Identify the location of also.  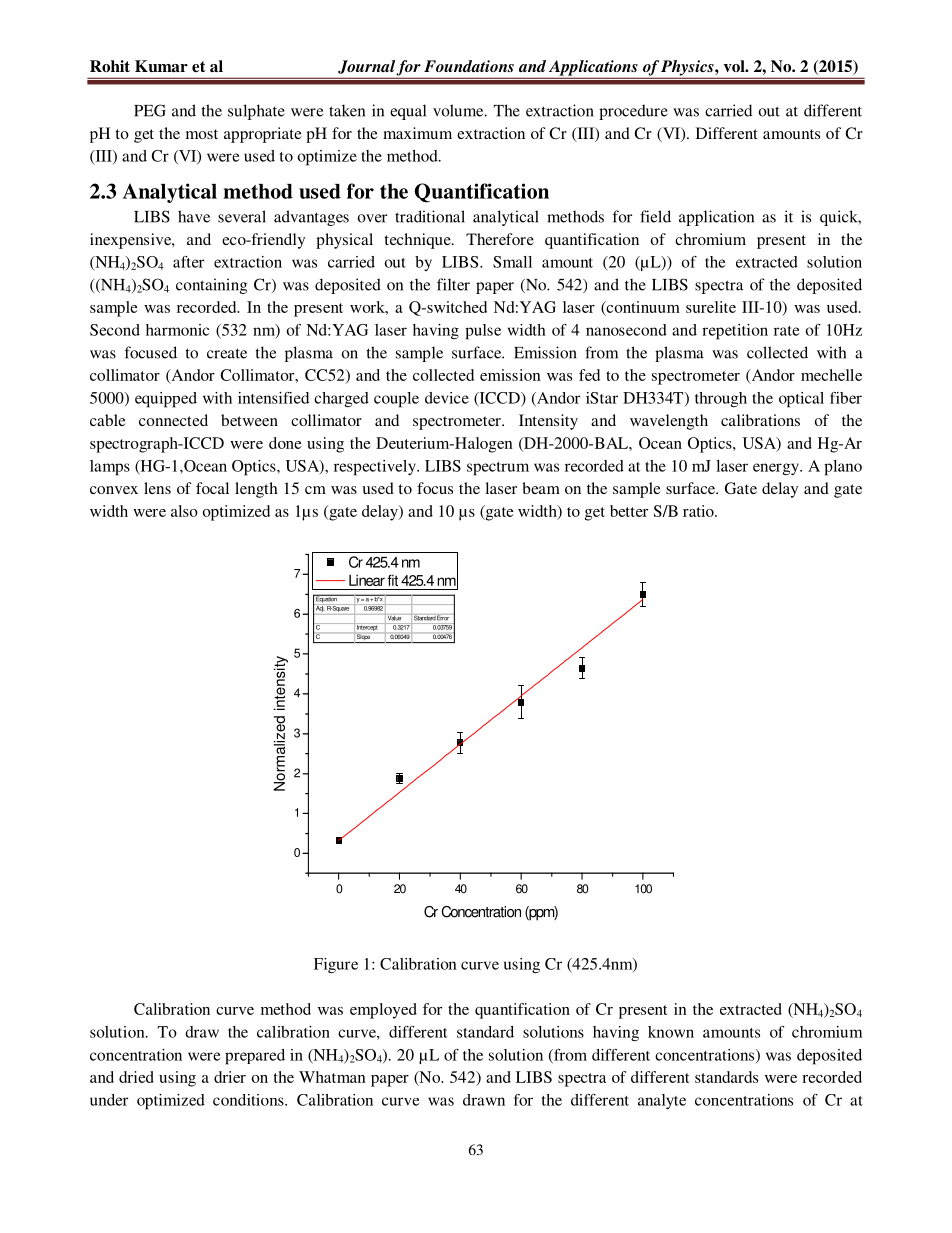
(184, 511).
